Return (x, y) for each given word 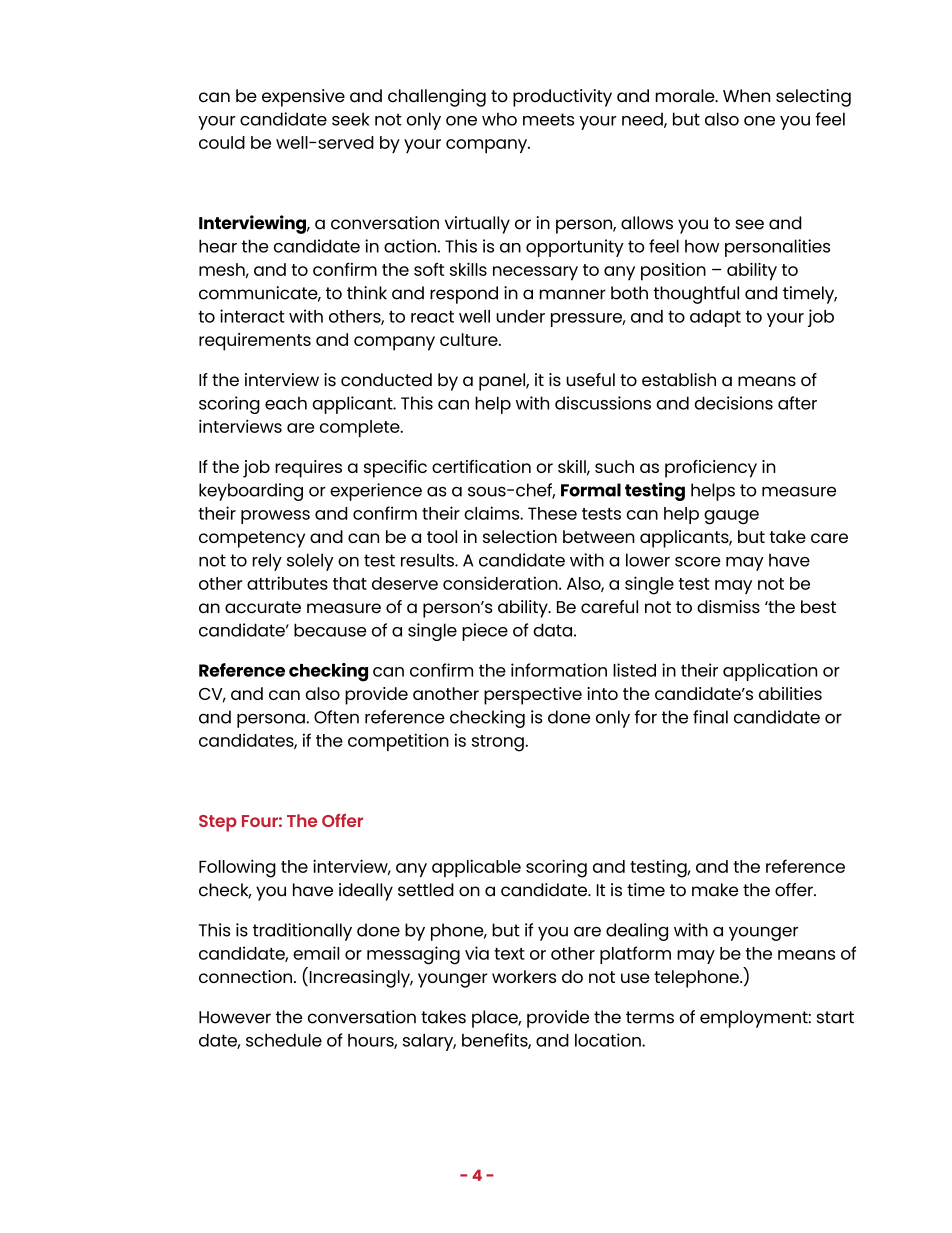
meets (548, 119)
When (746, 96)
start (835, 1017)
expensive (303, 98)
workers (524, 976)
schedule (284, 1040)
